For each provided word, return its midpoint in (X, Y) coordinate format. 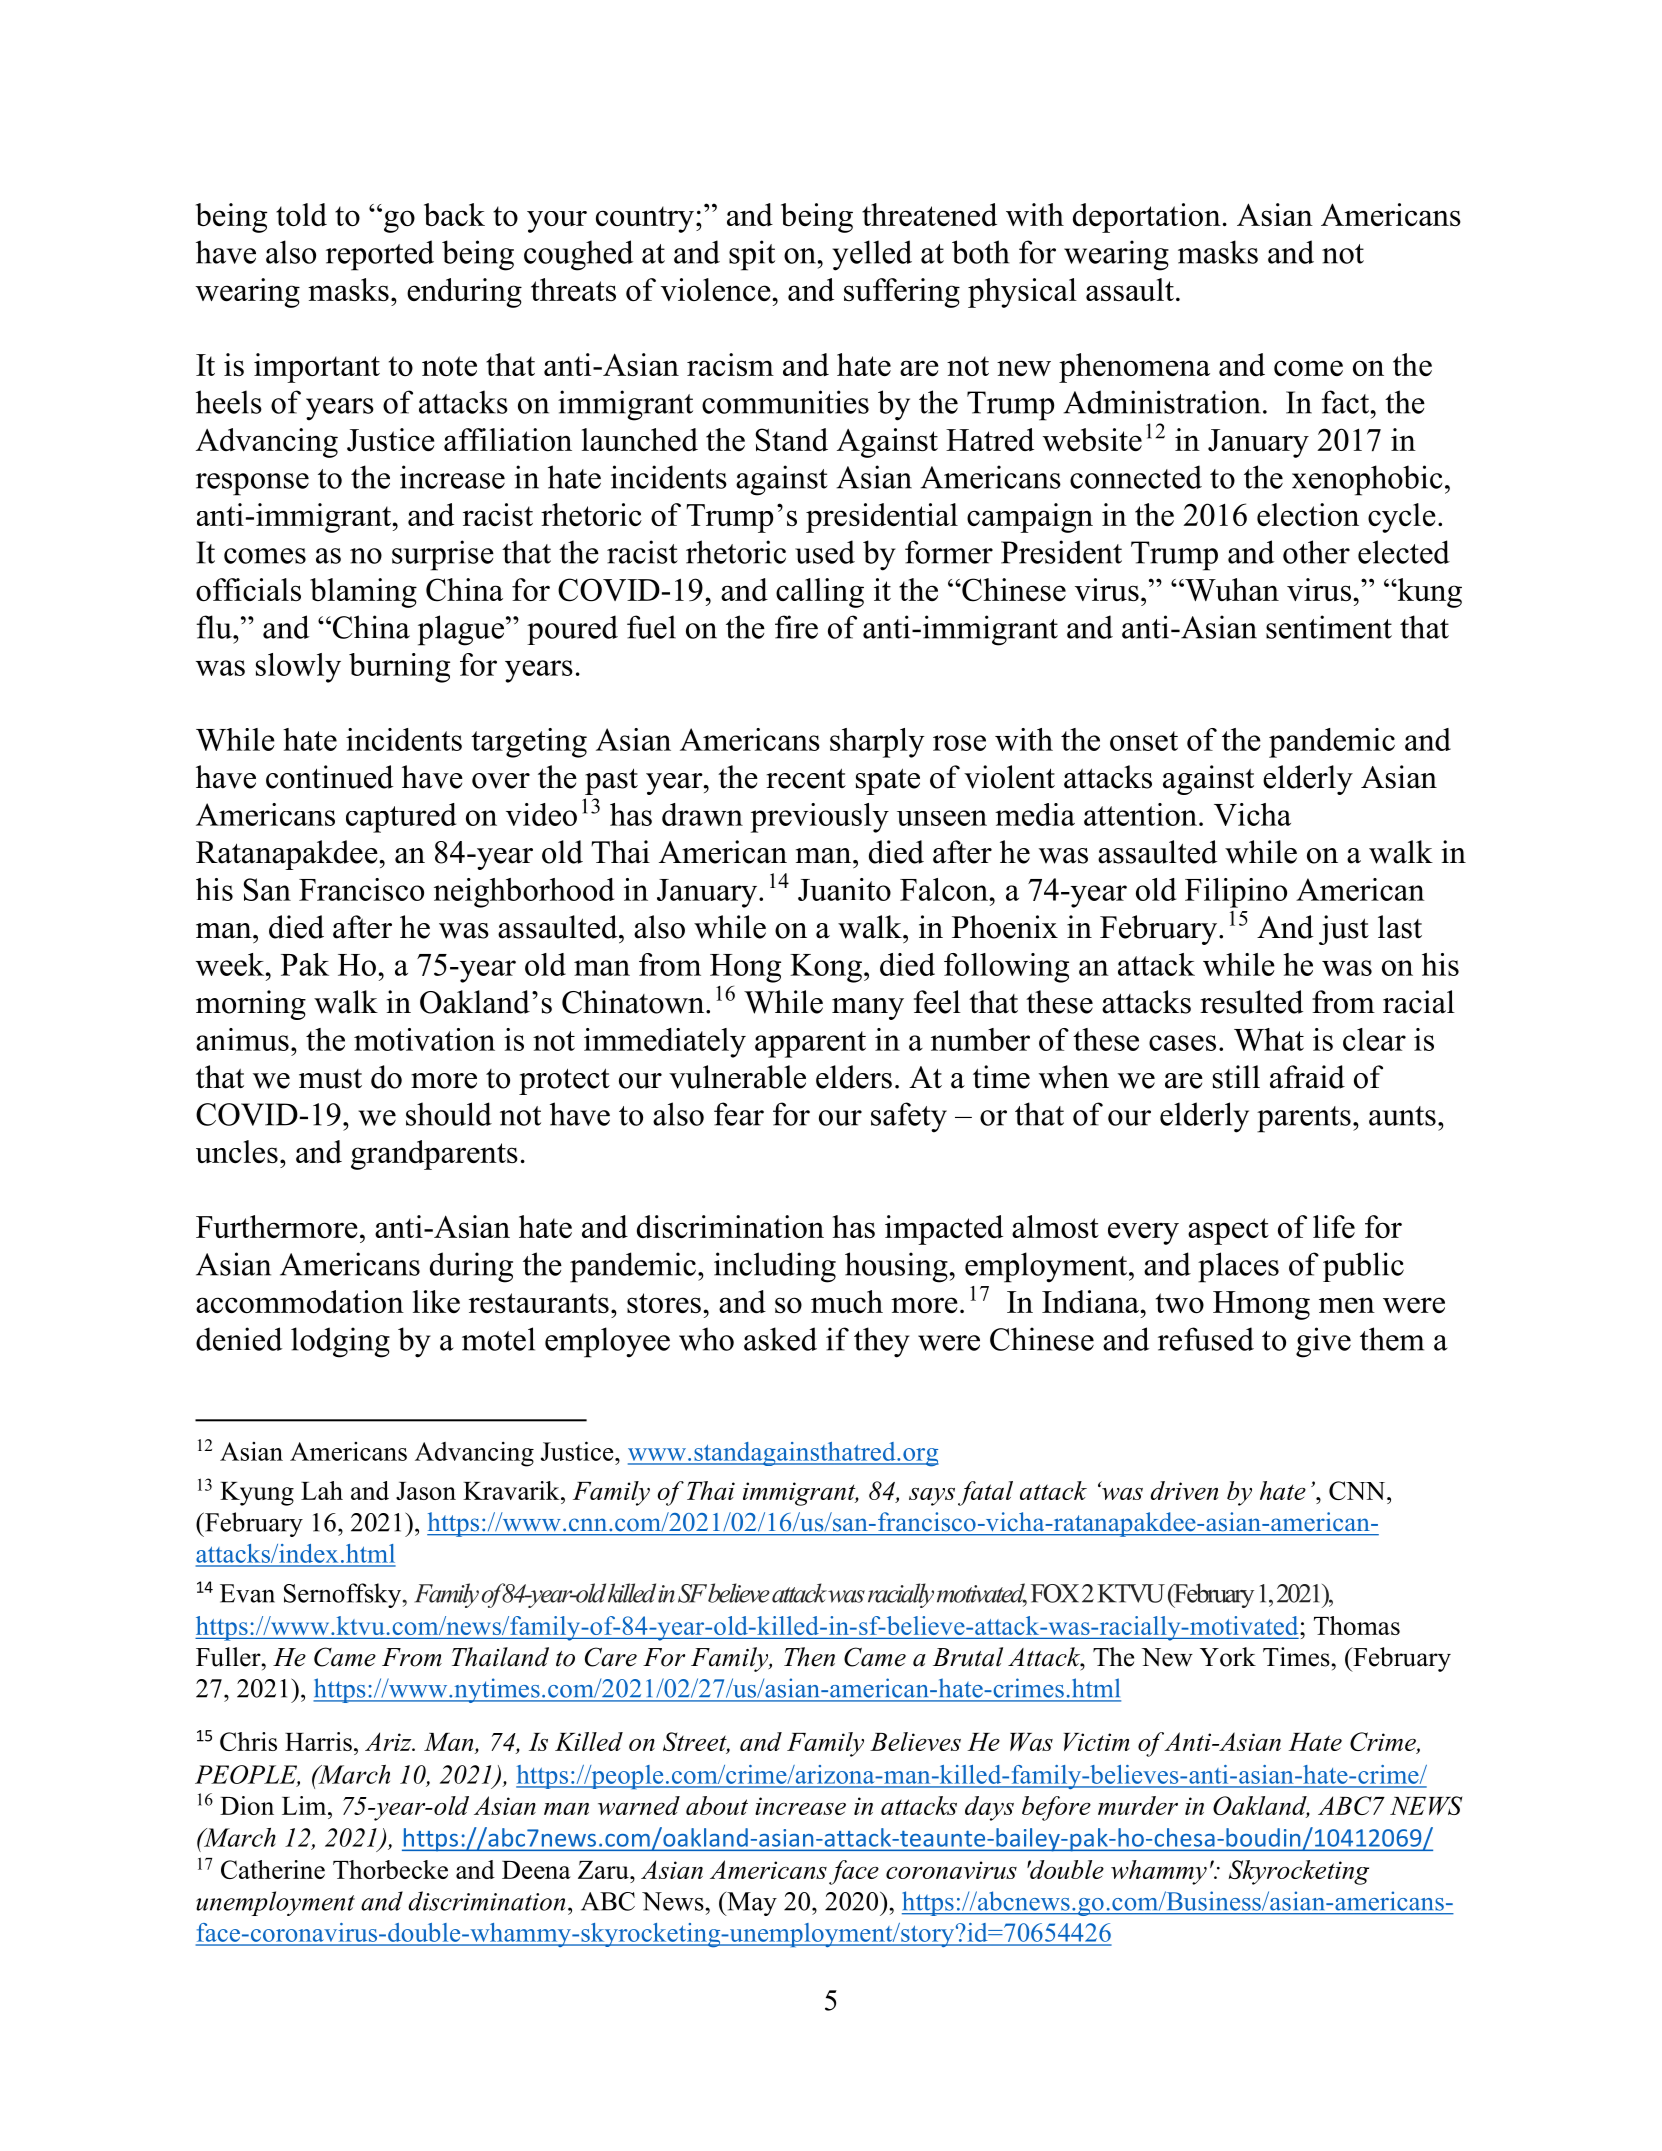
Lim (305, 1805)
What (1269, 1039)
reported (380, 255)
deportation (1147, 218)
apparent (810, 1044)
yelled (872, 255)
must (330, 1079)
